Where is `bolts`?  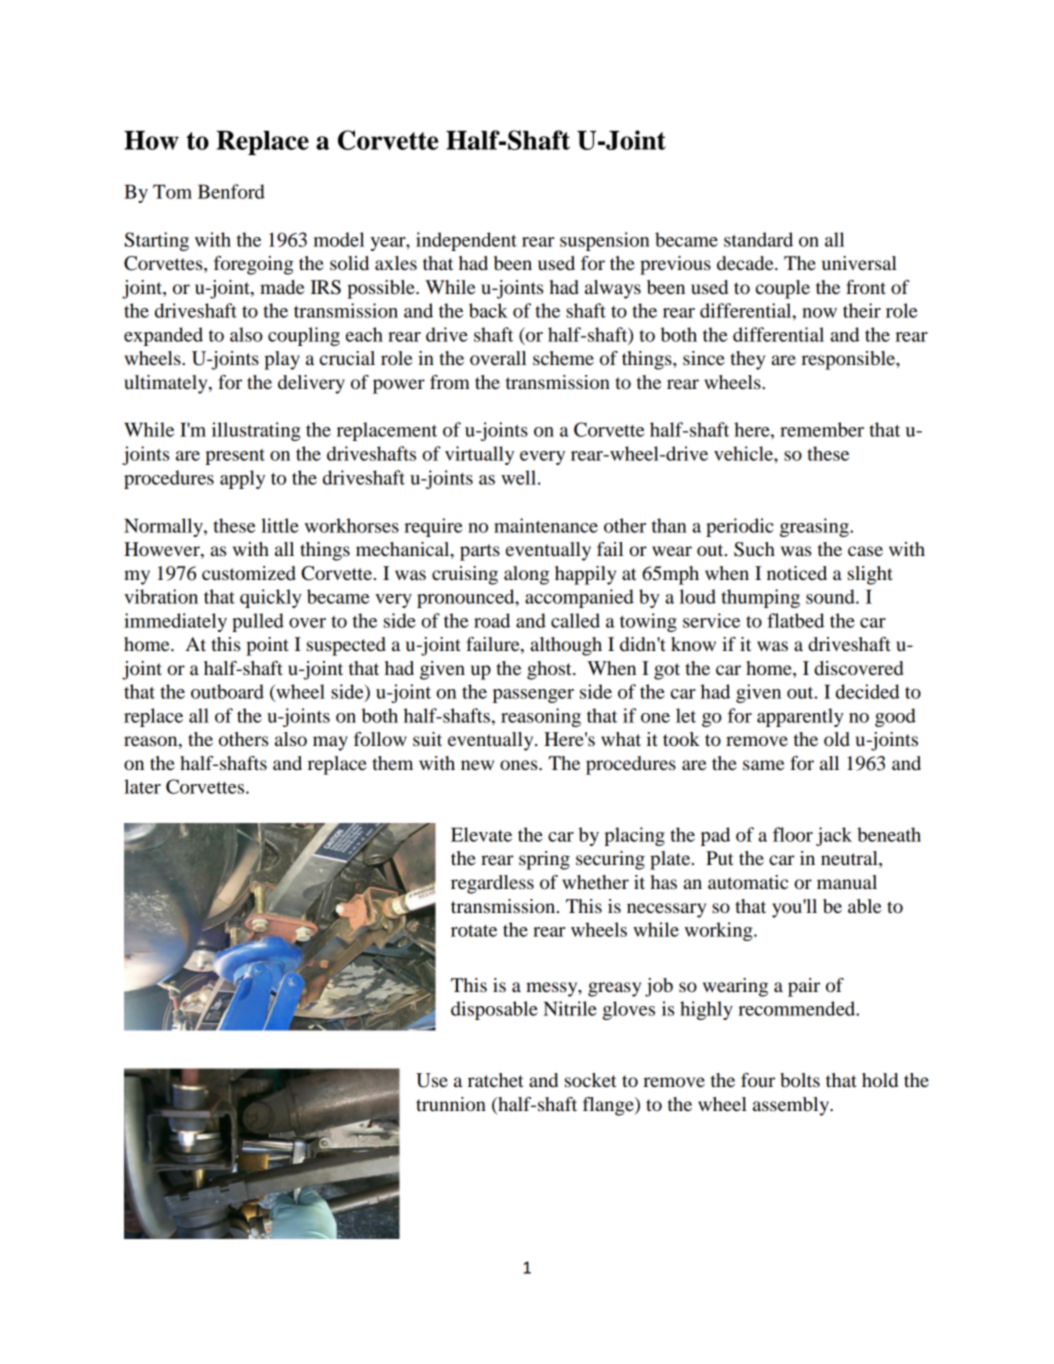
bolts is located at coordinates (800, 1080).
